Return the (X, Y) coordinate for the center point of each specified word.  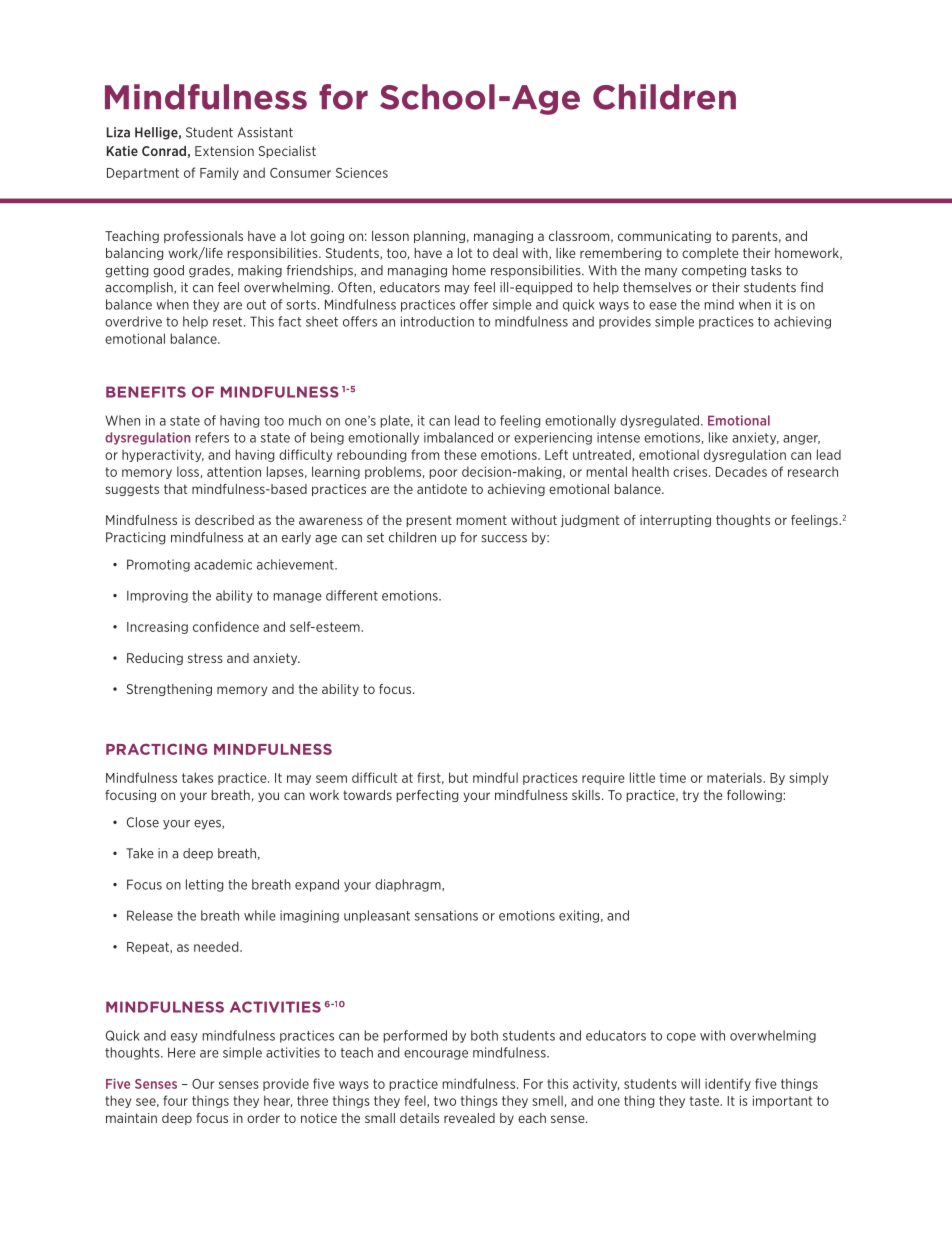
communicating (664, 237)
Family (219, 173)
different (352, 595)
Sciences (362, 172)
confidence (226, 626)
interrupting (675, 521)
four (175, 1100)
